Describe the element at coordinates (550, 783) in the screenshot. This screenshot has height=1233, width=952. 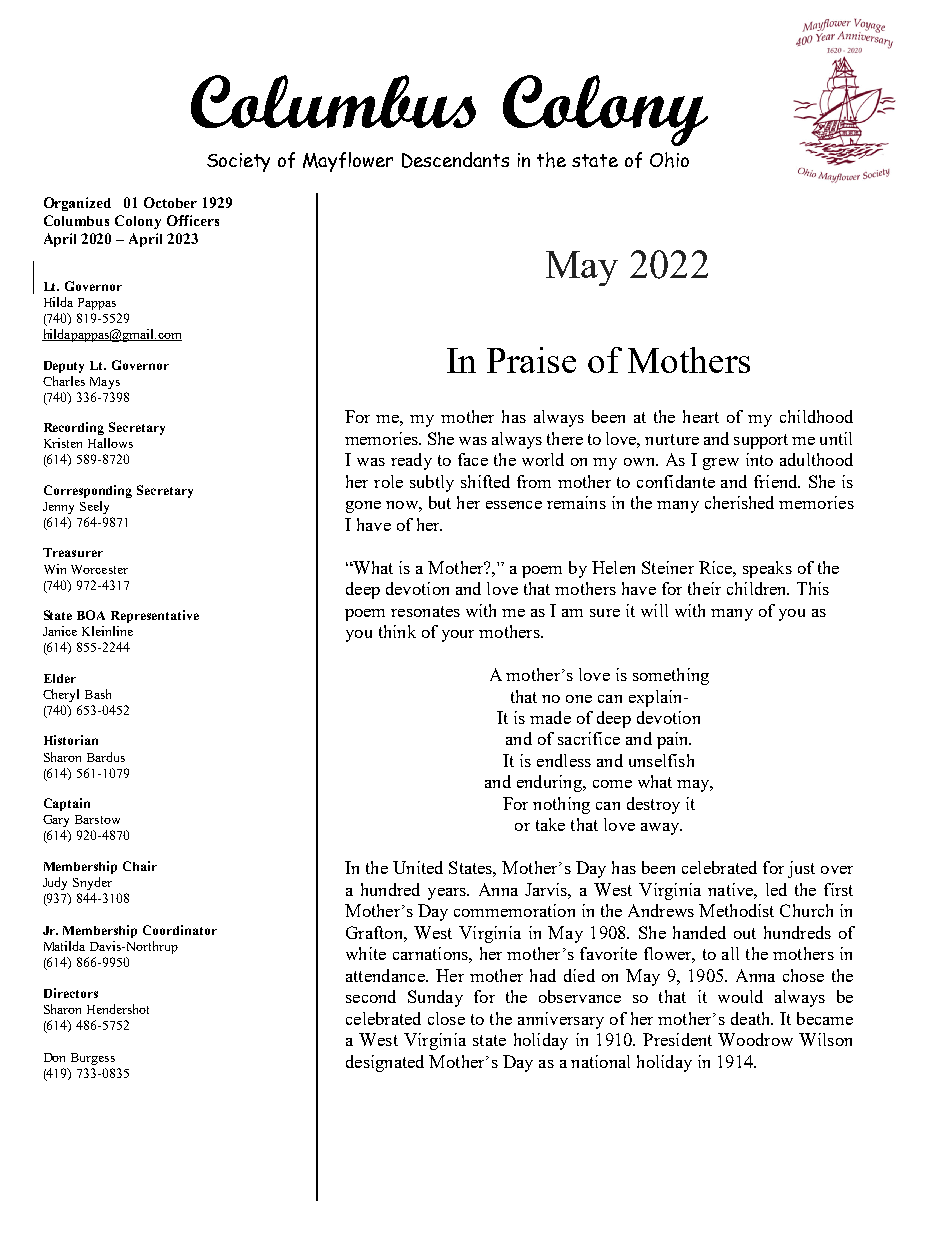
I see `enduring` at that location.
